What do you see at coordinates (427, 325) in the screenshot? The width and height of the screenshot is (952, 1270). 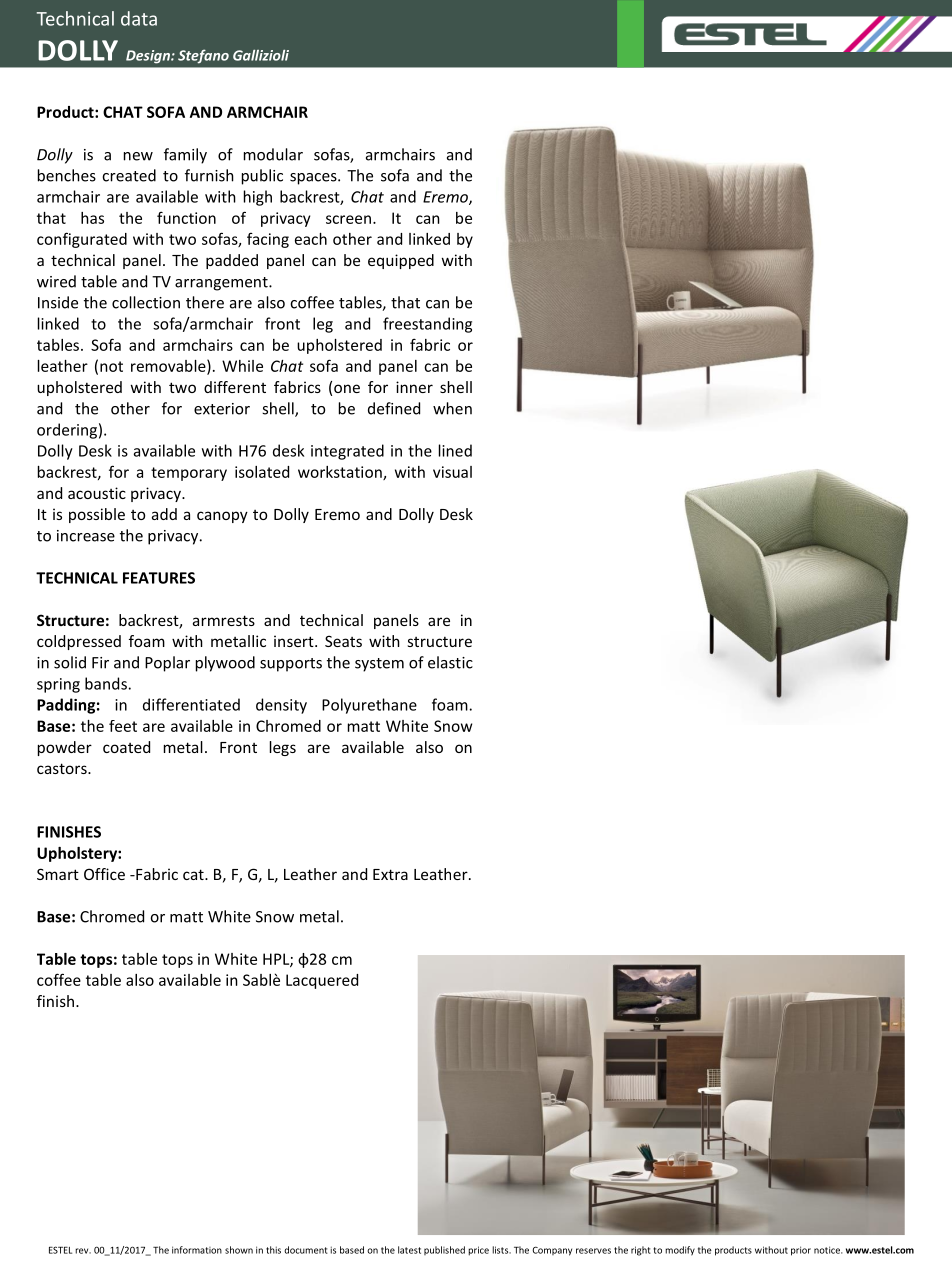 I see `freestanding` at bounding box center [427, 325].
